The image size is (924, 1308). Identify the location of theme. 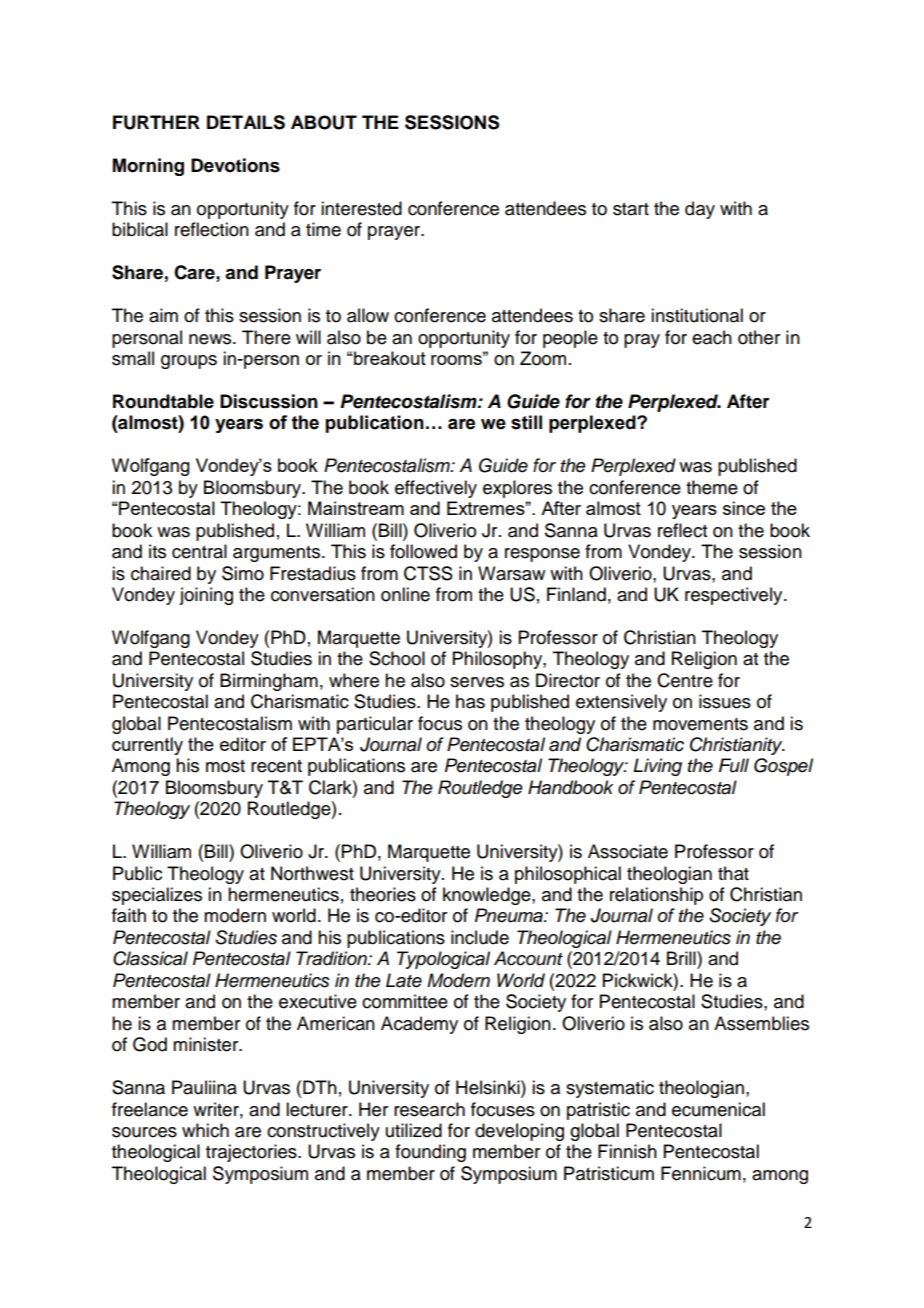
(712, 487).
